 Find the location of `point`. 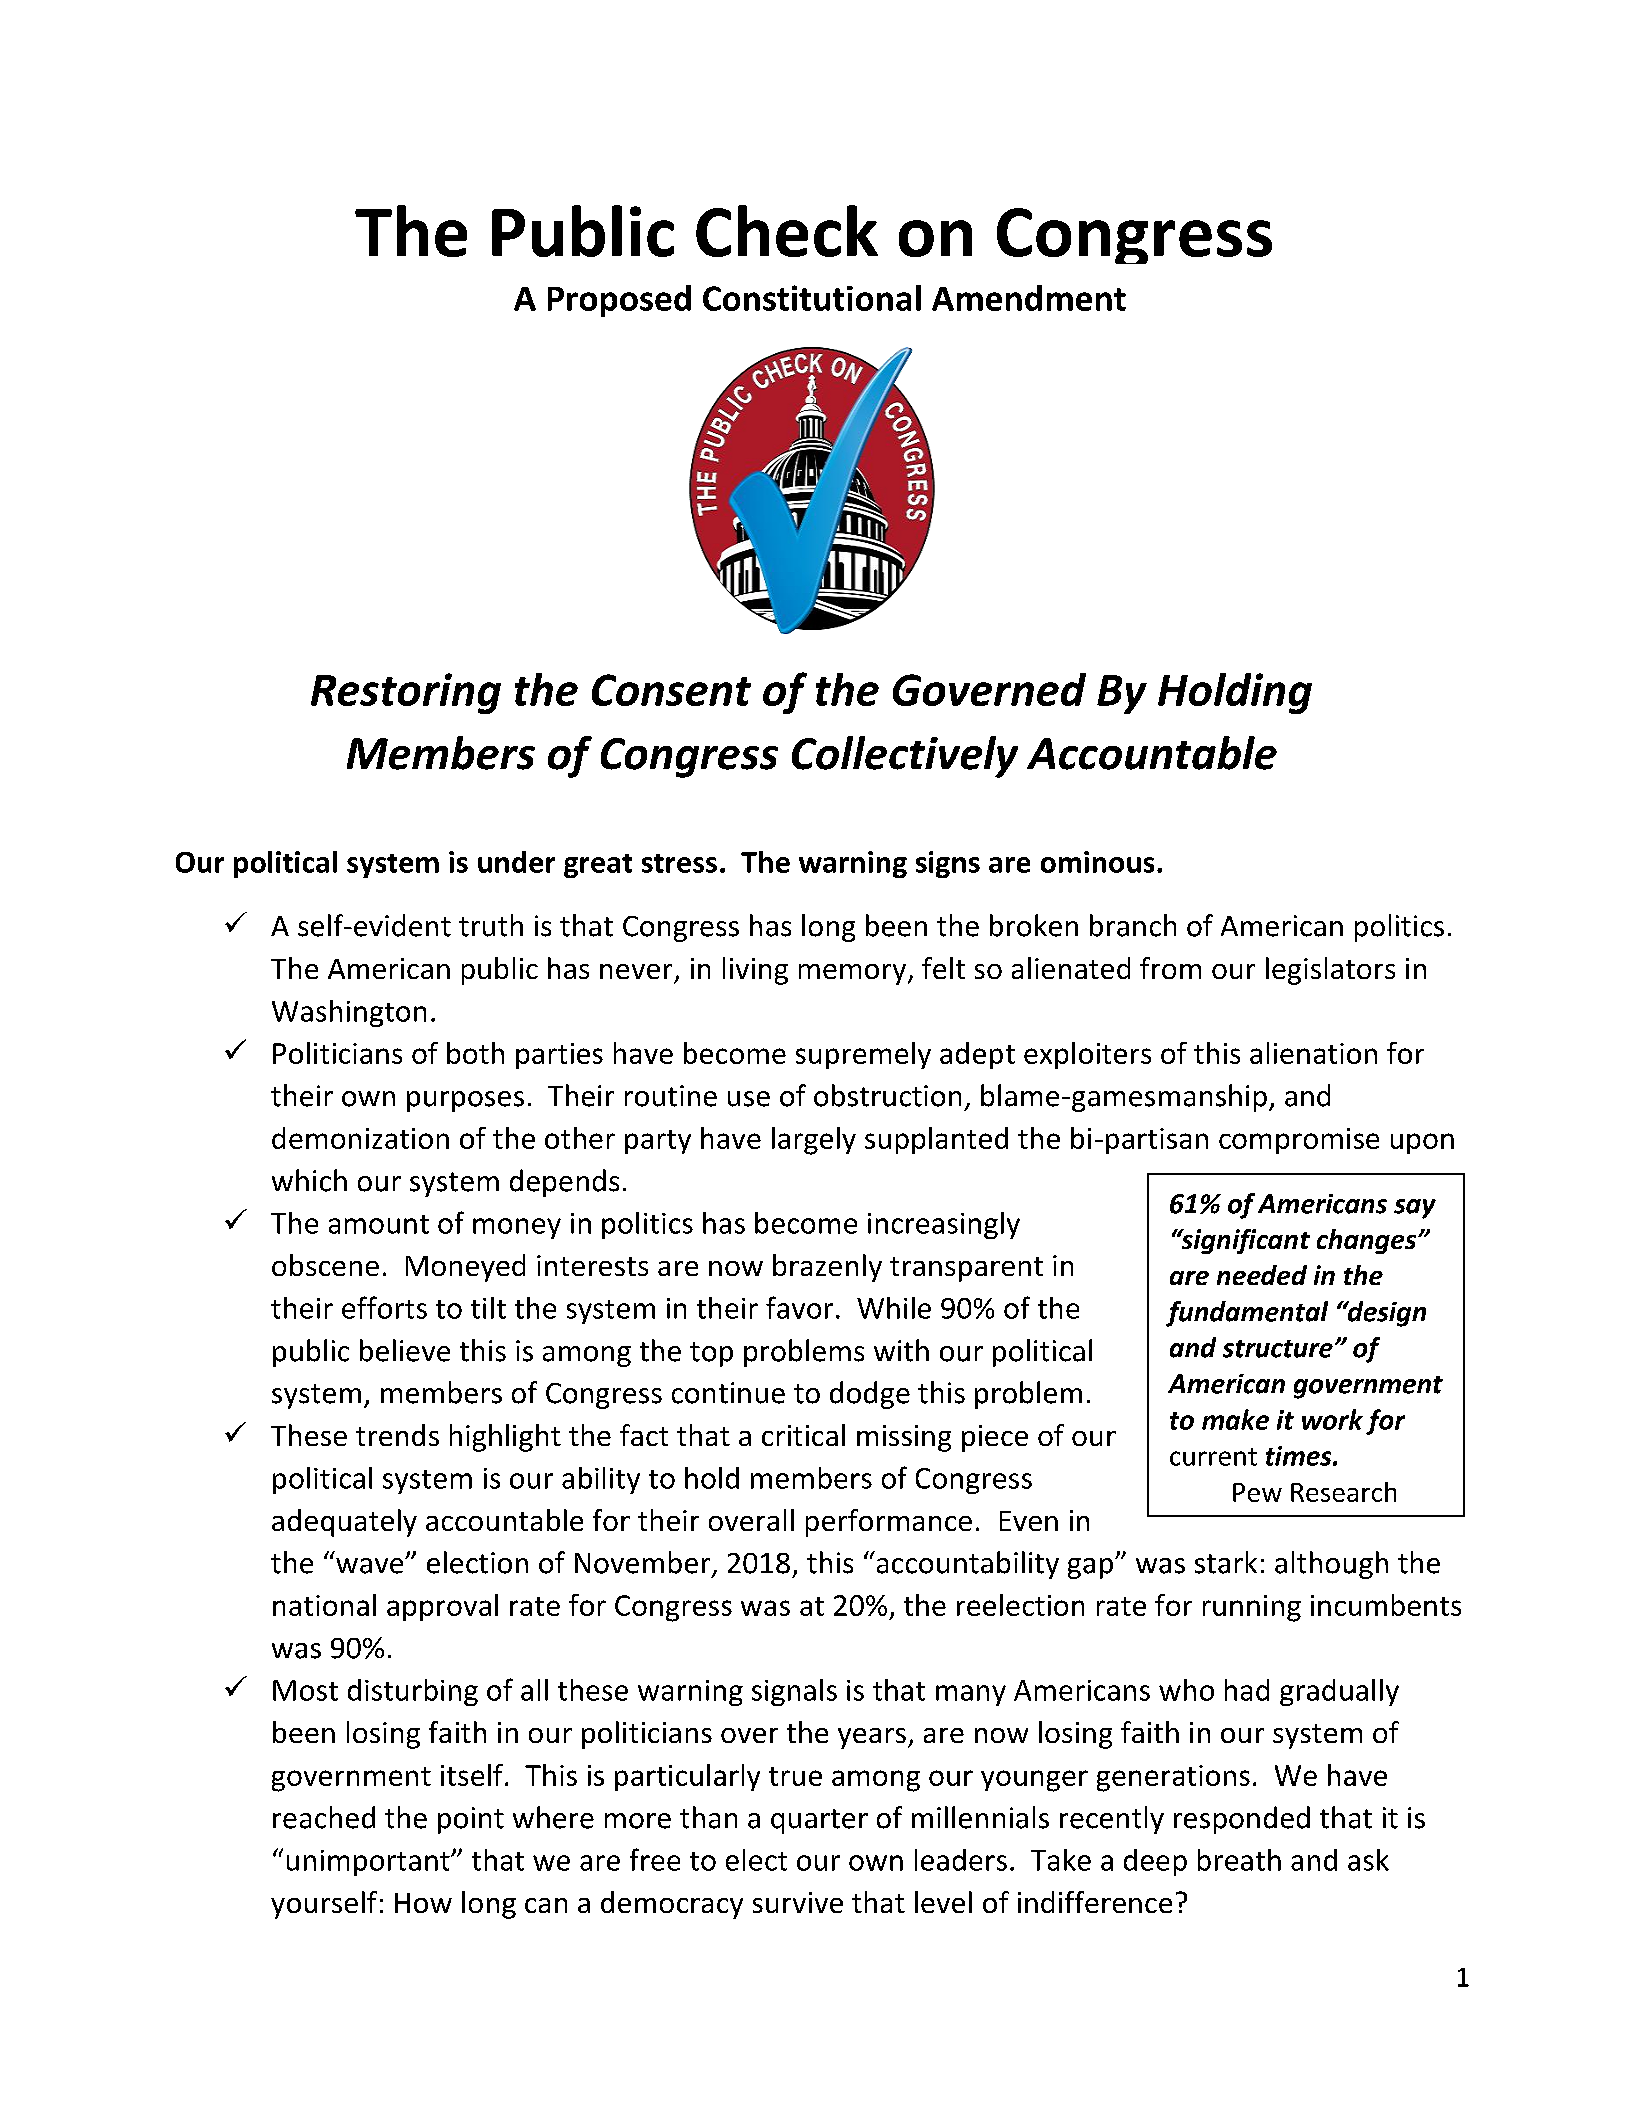

point is located at coordinates (471, 1820).
